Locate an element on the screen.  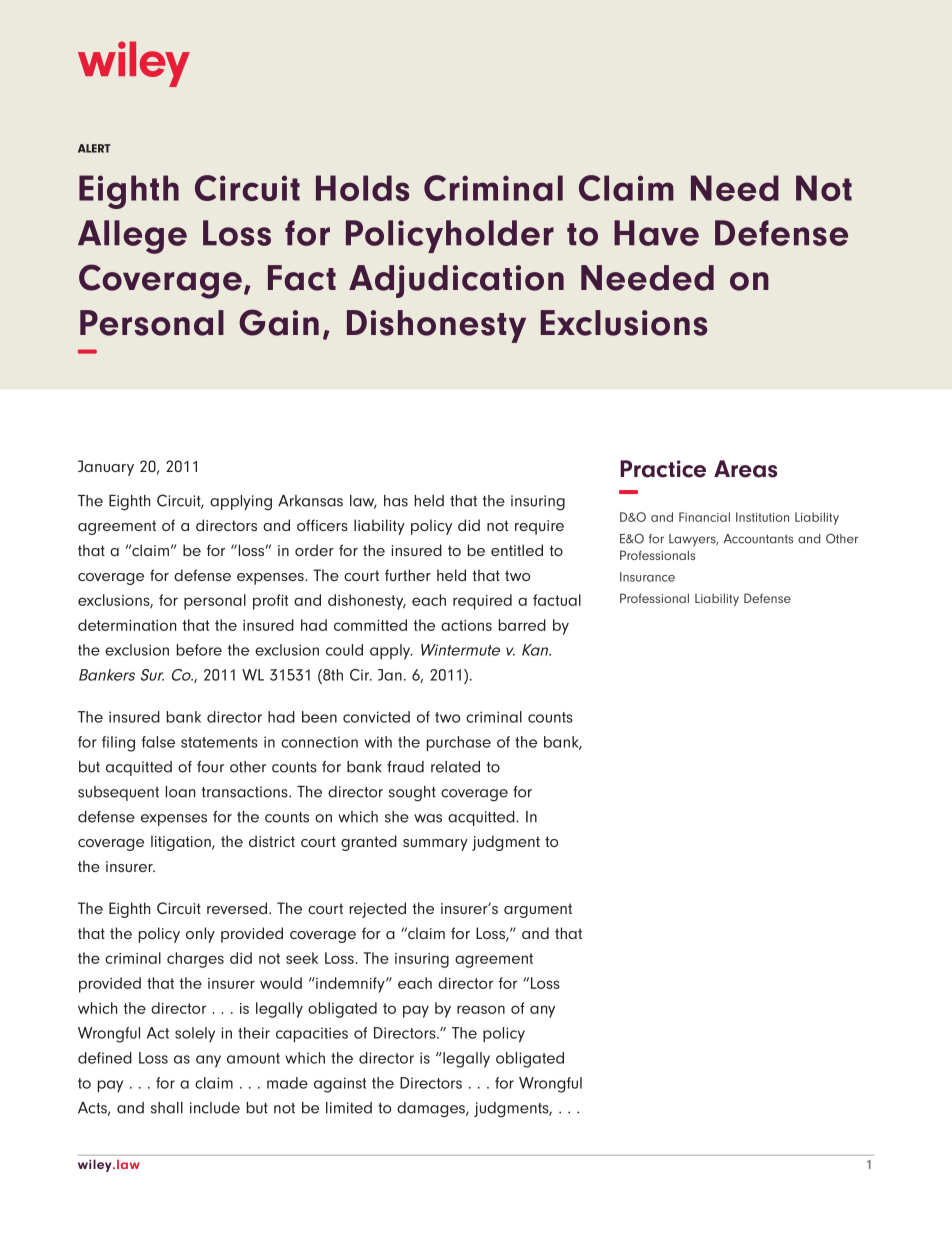
ALERT is located at coordinates (94, 148).
